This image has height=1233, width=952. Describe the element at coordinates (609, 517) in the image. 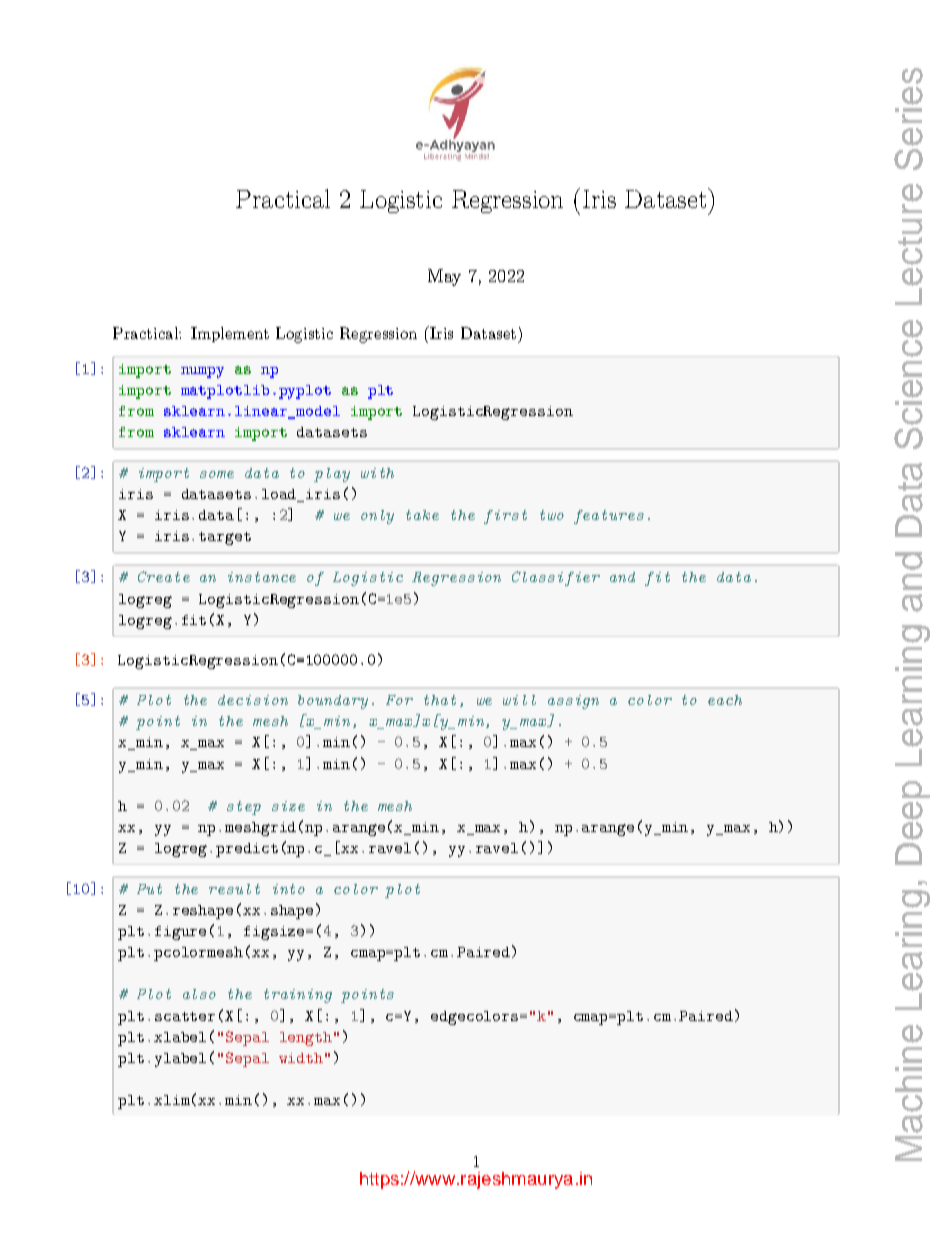

I see `features` at that location.
